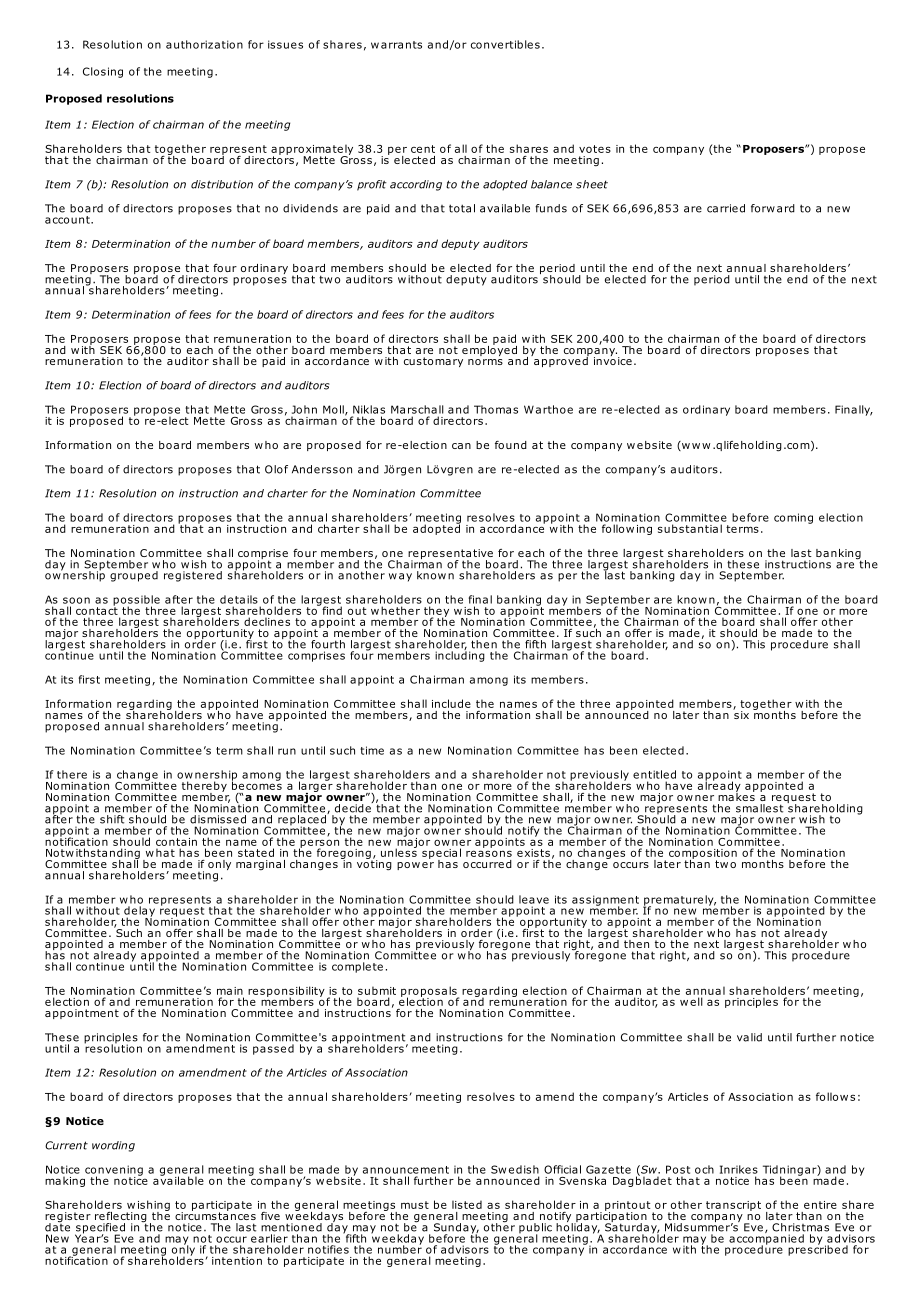  Describe the element at coordinates (304, 409) in the page. I see `John` at that location.
